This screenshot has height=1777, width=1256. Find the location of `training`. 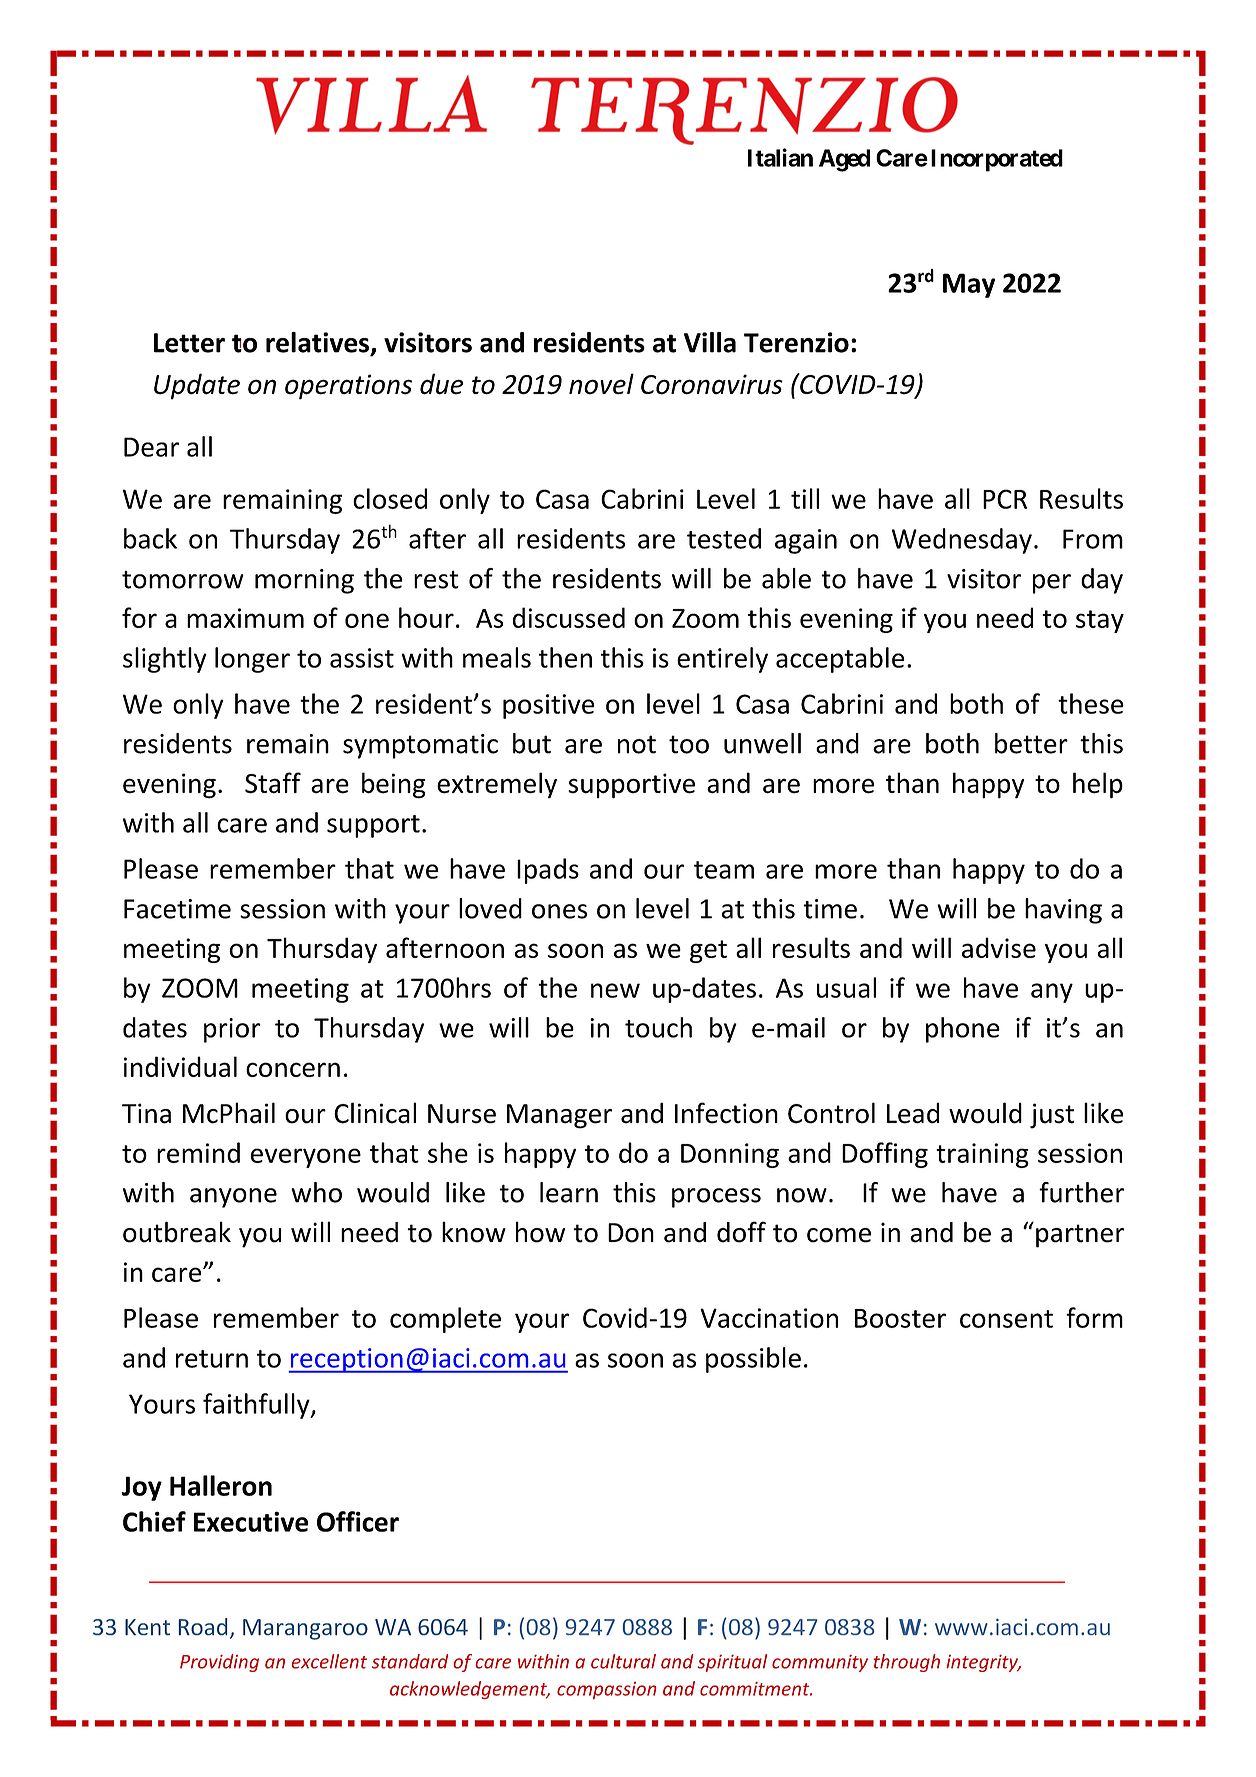

training is located at coordinates (982, 1155).
